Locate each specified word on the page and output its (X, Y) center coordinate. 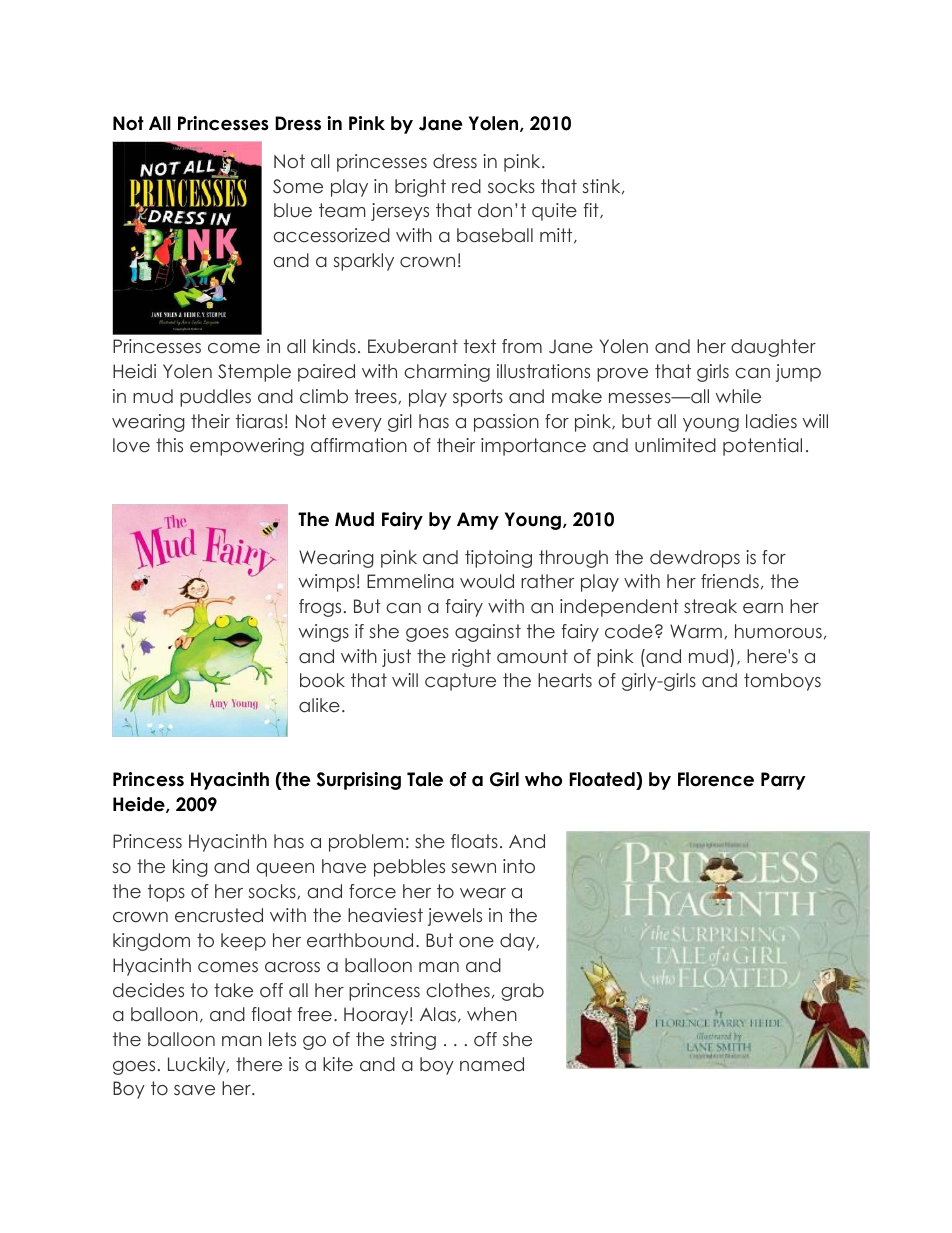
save (194, 1090)
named (492, 1064)
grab (522, 992)
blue (293, 210)
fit (592, 211)
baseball (495, 235)
